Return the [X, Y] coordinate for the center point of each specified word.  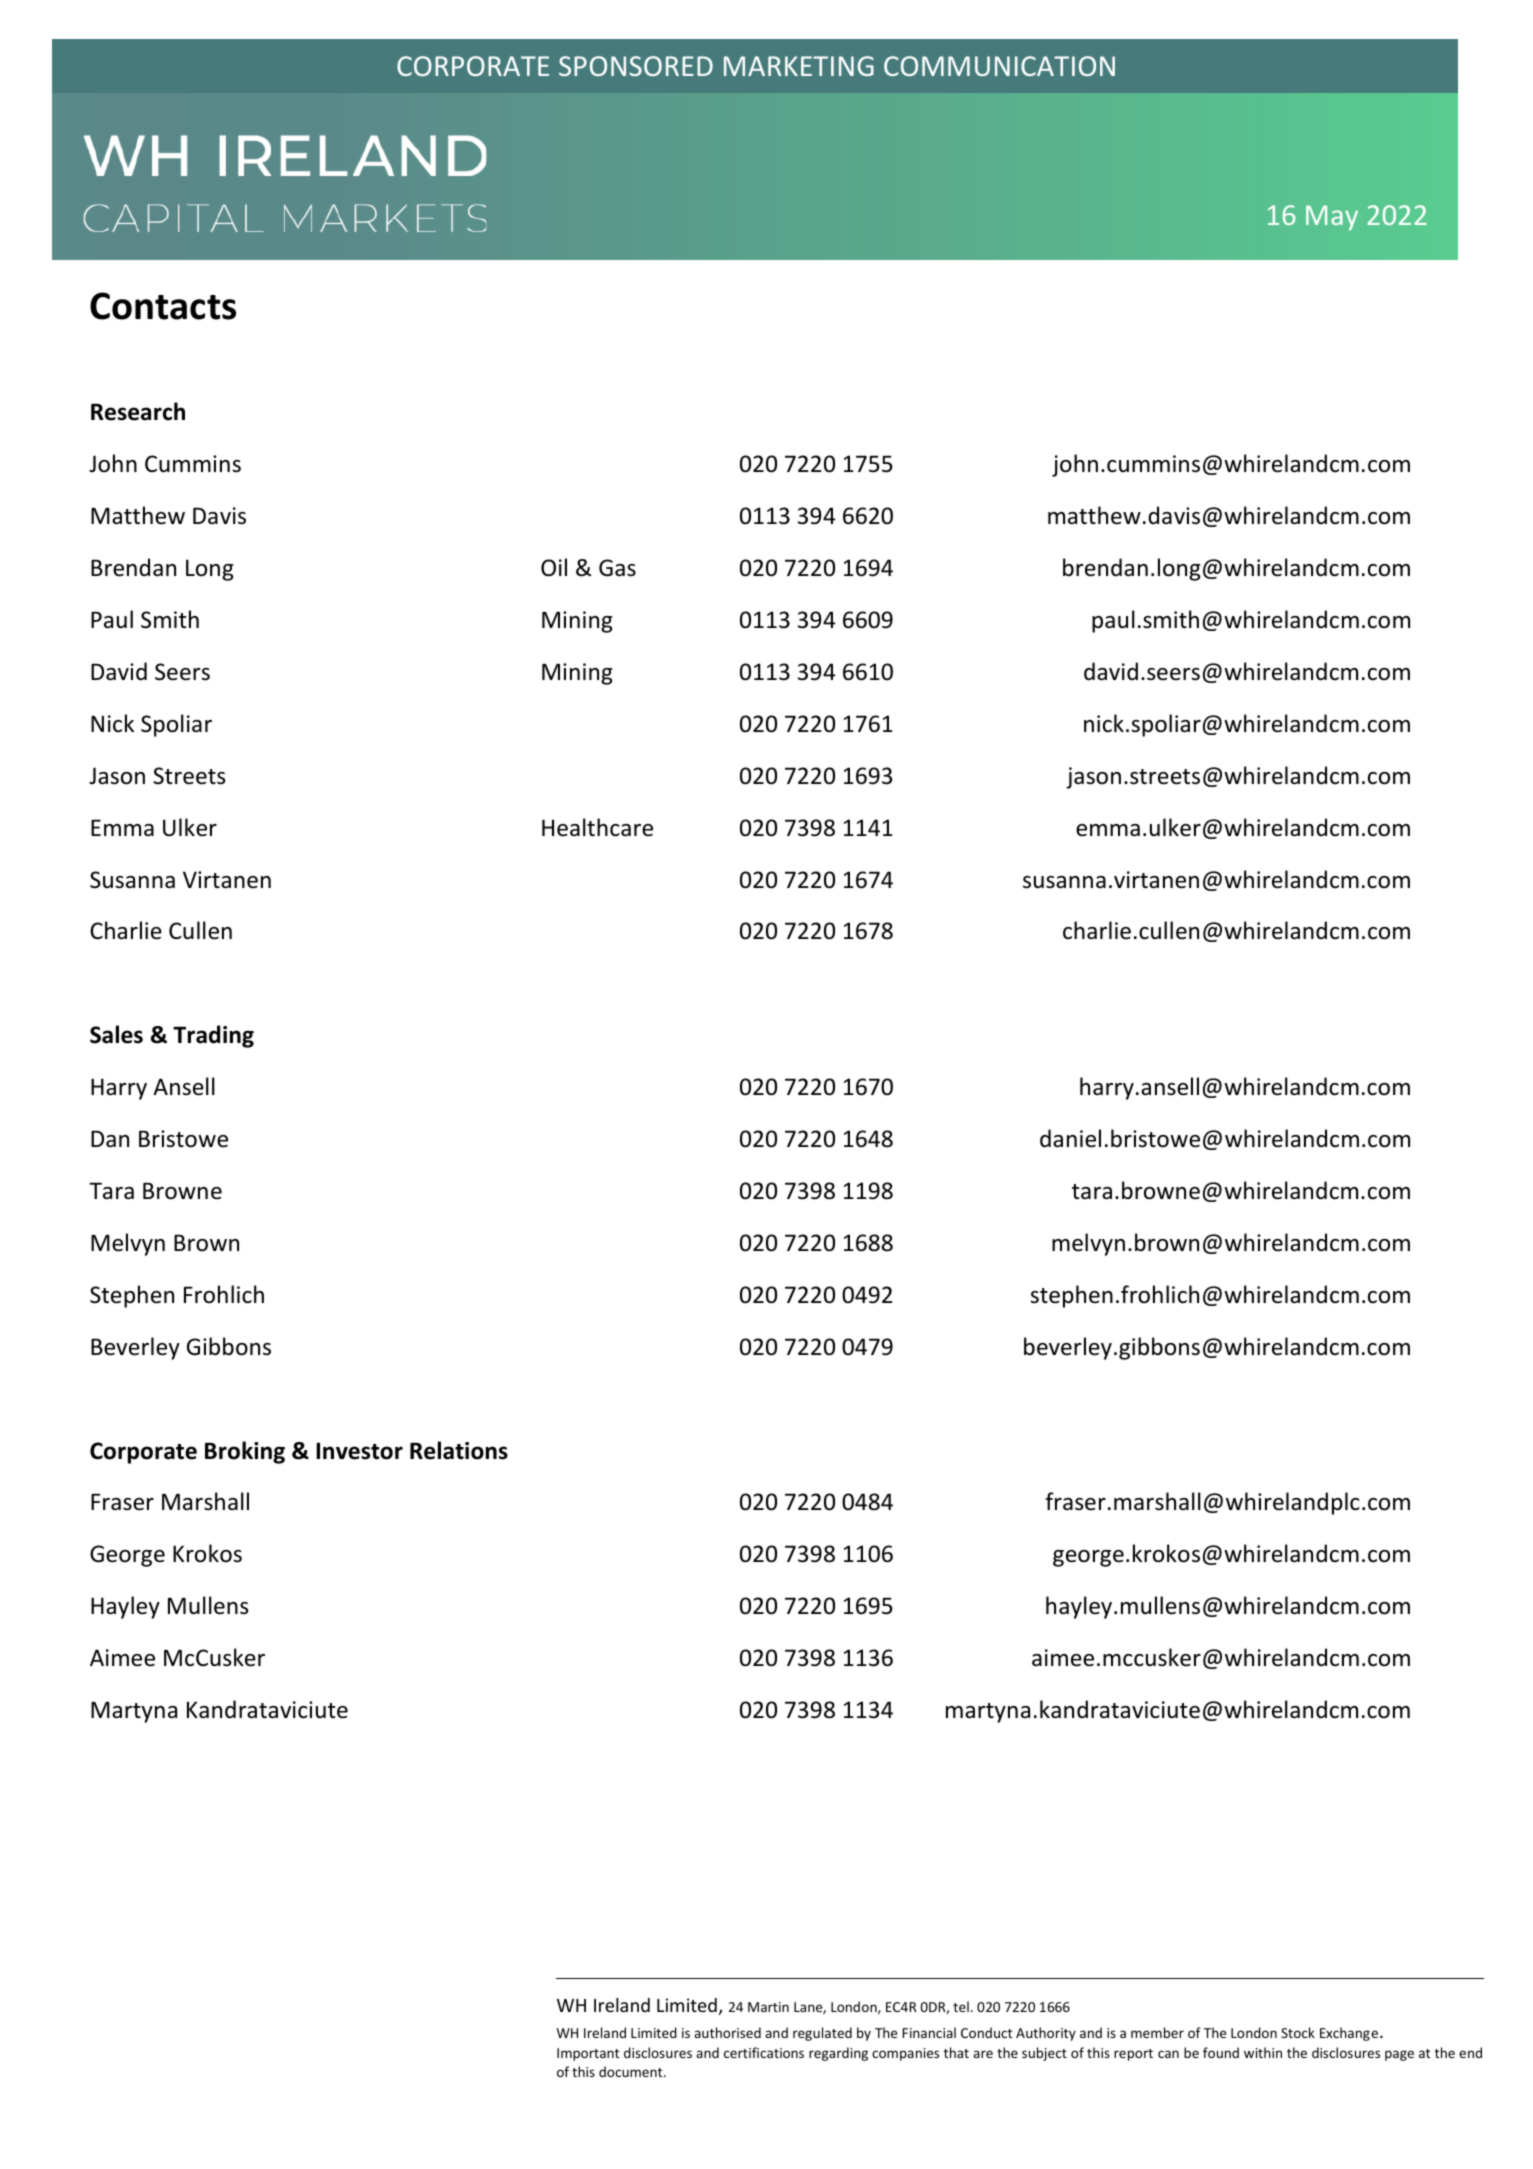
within [1263, 2052]
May [1332, 218]
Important [588, 2054]
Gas [617, 568]
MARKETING [799, 66]
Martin [768, 2007]
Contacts [163, 306]
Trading [213, 1036]
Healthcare [597, 827]
